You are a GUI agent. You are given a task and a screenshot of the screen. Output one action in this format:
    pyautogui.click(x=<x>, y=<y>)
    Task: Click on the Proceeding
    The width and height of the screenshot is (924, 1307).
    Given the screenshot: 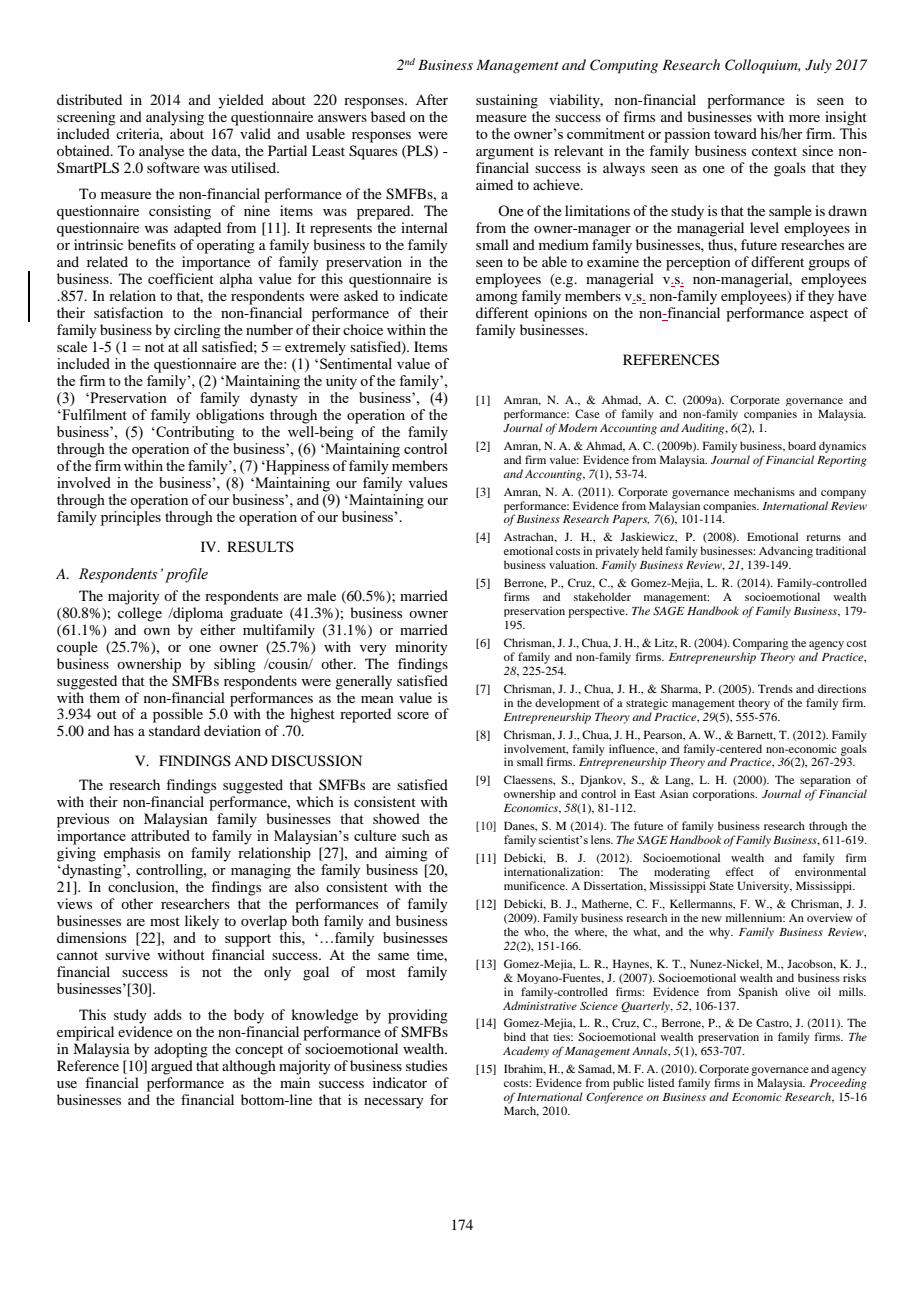 What is the action you would take?
    pyautogui.click(x=838, y=1084)
